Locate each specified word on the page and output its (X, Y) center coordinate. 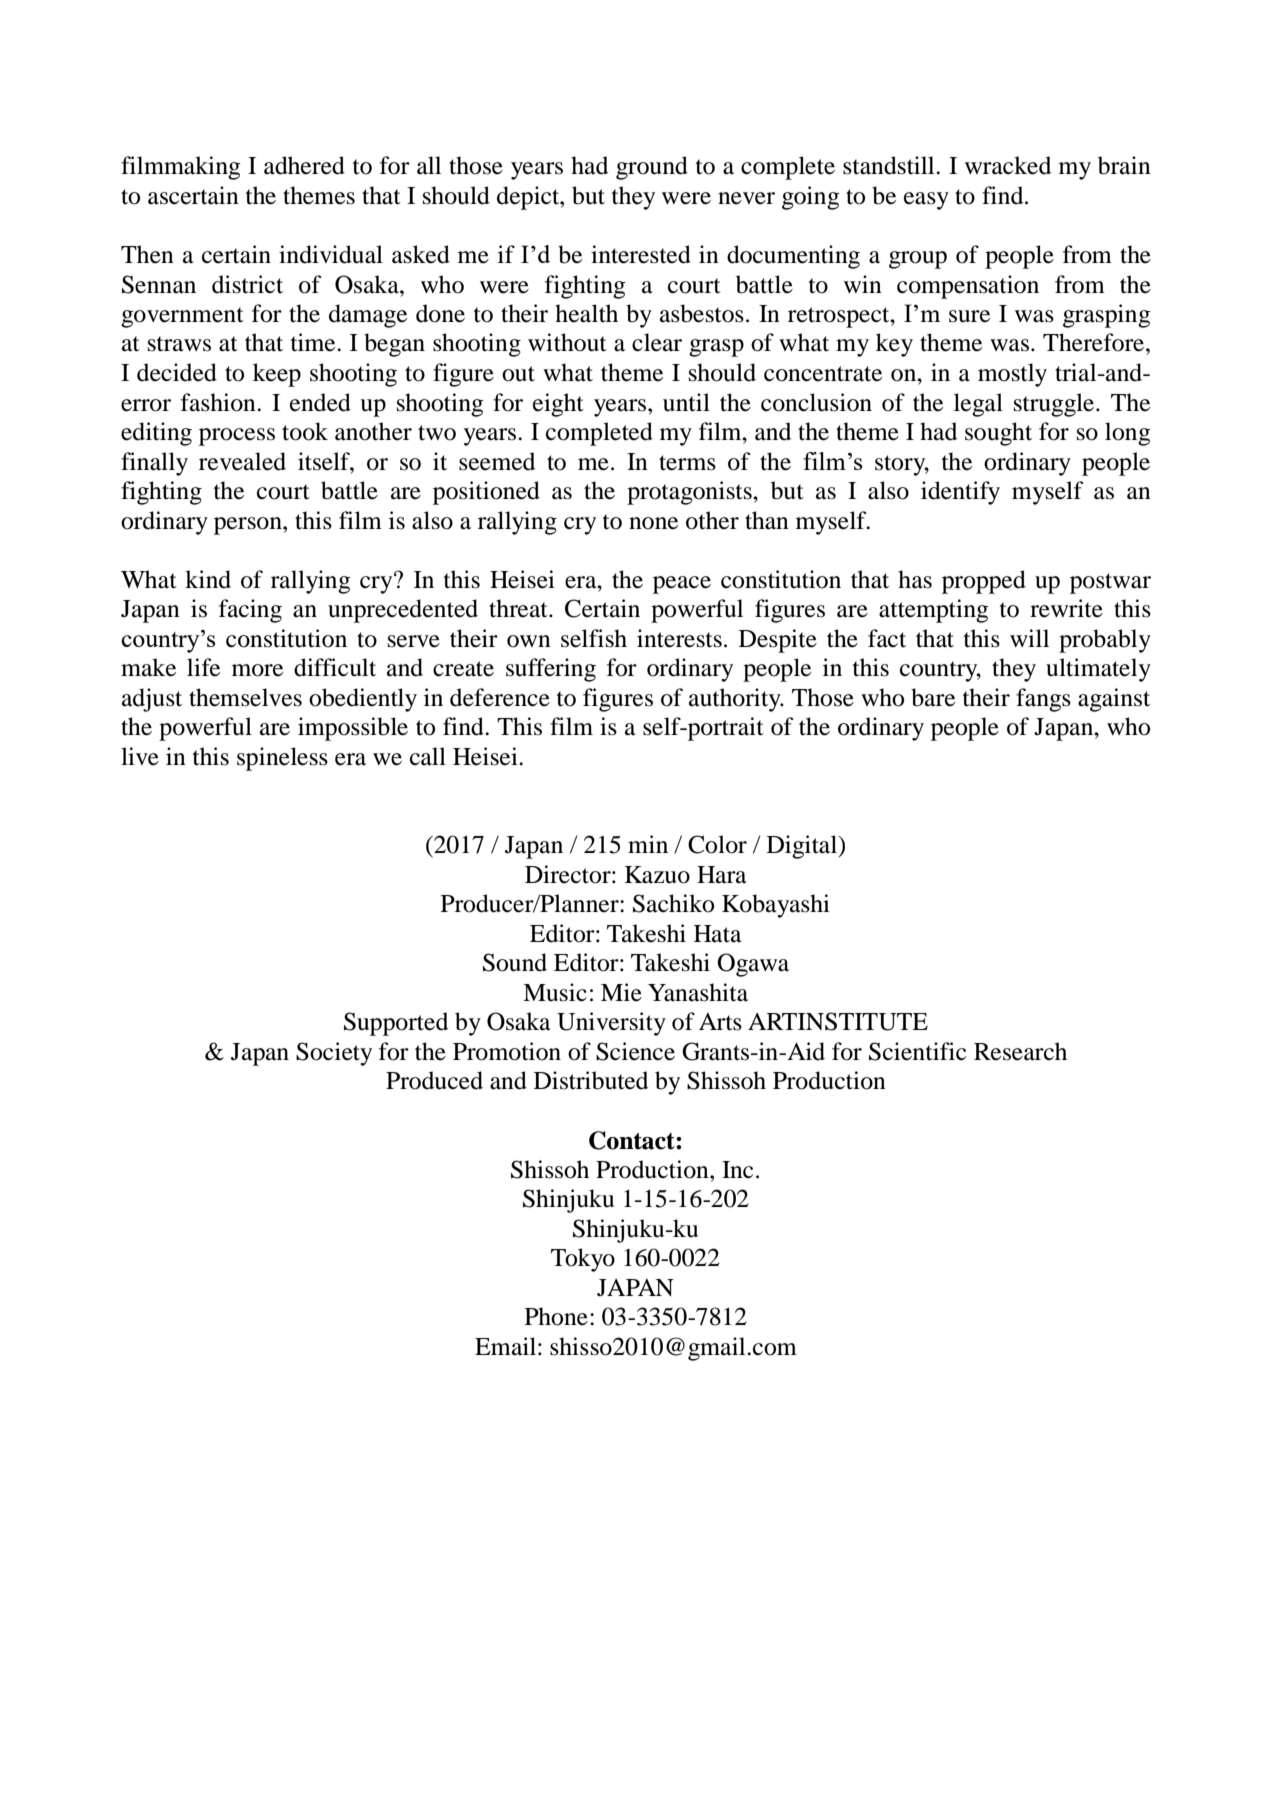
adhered (304, 165)
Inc (737, 1170)
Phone (556, 1316)
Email (505, 1346)
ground (652, 168)
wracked (1008, 165)
